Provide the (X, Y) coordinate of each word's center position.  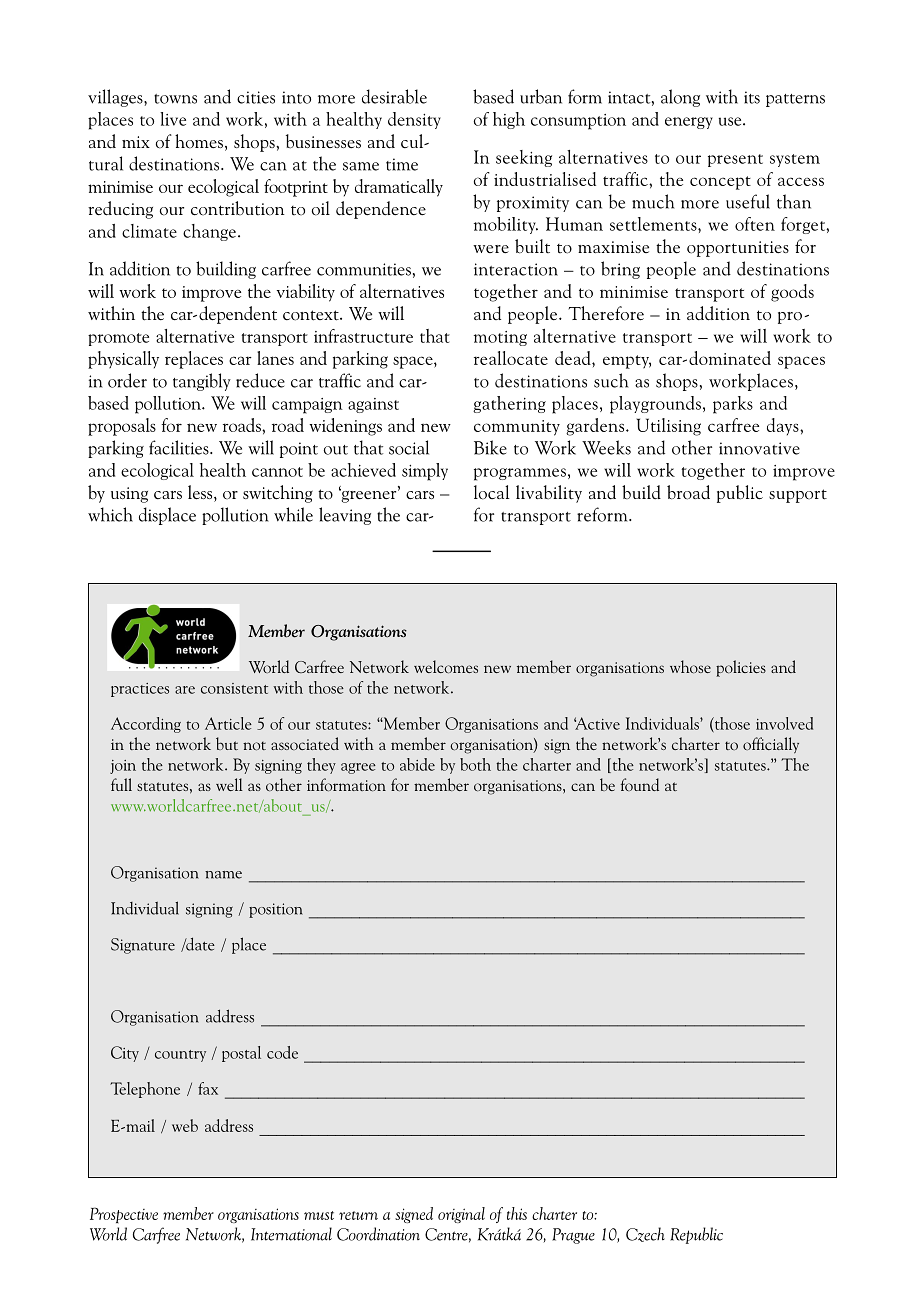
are (185, 690)
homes (199, 141)
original (461, 1215)
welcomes (446, 667)
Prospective (124, 1215)
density (414, 120)
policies (741, 668)
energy (689, 123)
